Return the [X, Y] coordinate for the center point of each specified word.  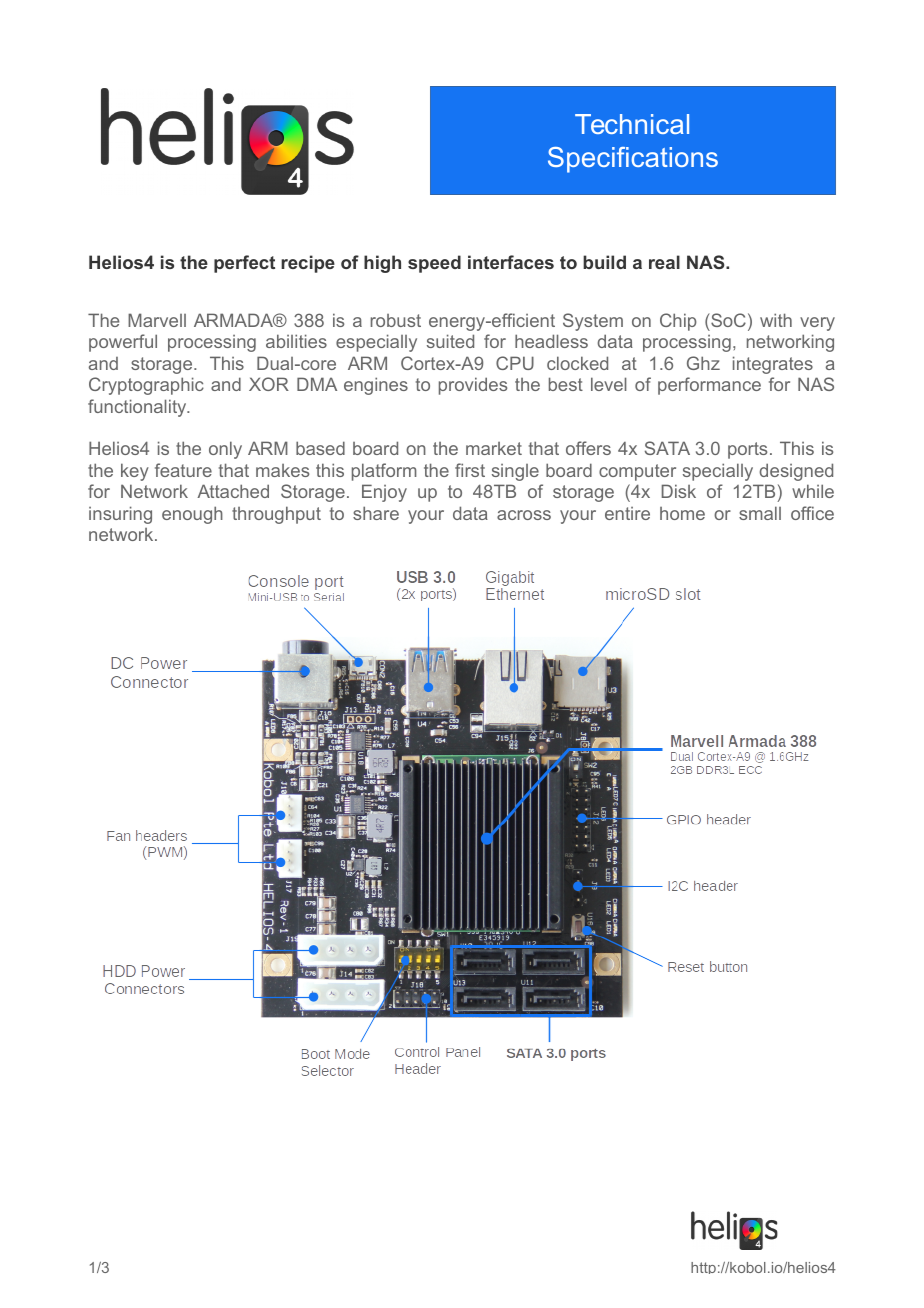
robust [396, 320]
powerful [123, 343]
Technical [632, 124]
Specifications [633, 160]
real [664, 262]
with [776, 320]
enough [192, 515]
